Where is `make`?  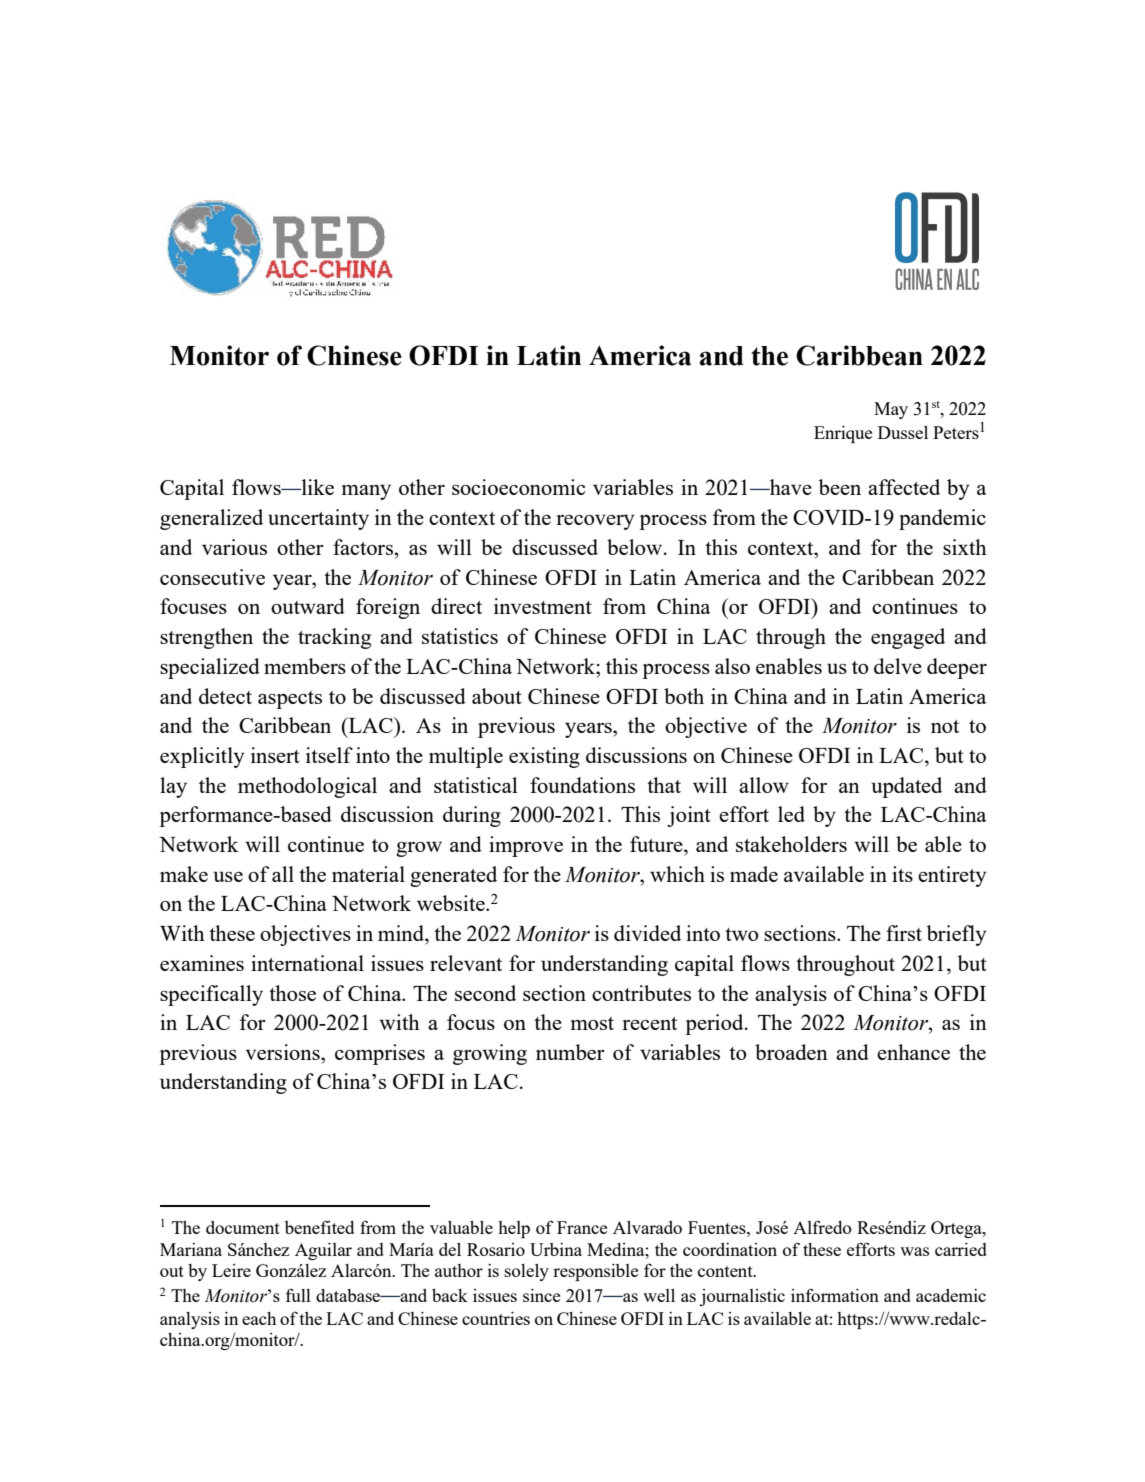
make is located at coordinates (184, 874).
